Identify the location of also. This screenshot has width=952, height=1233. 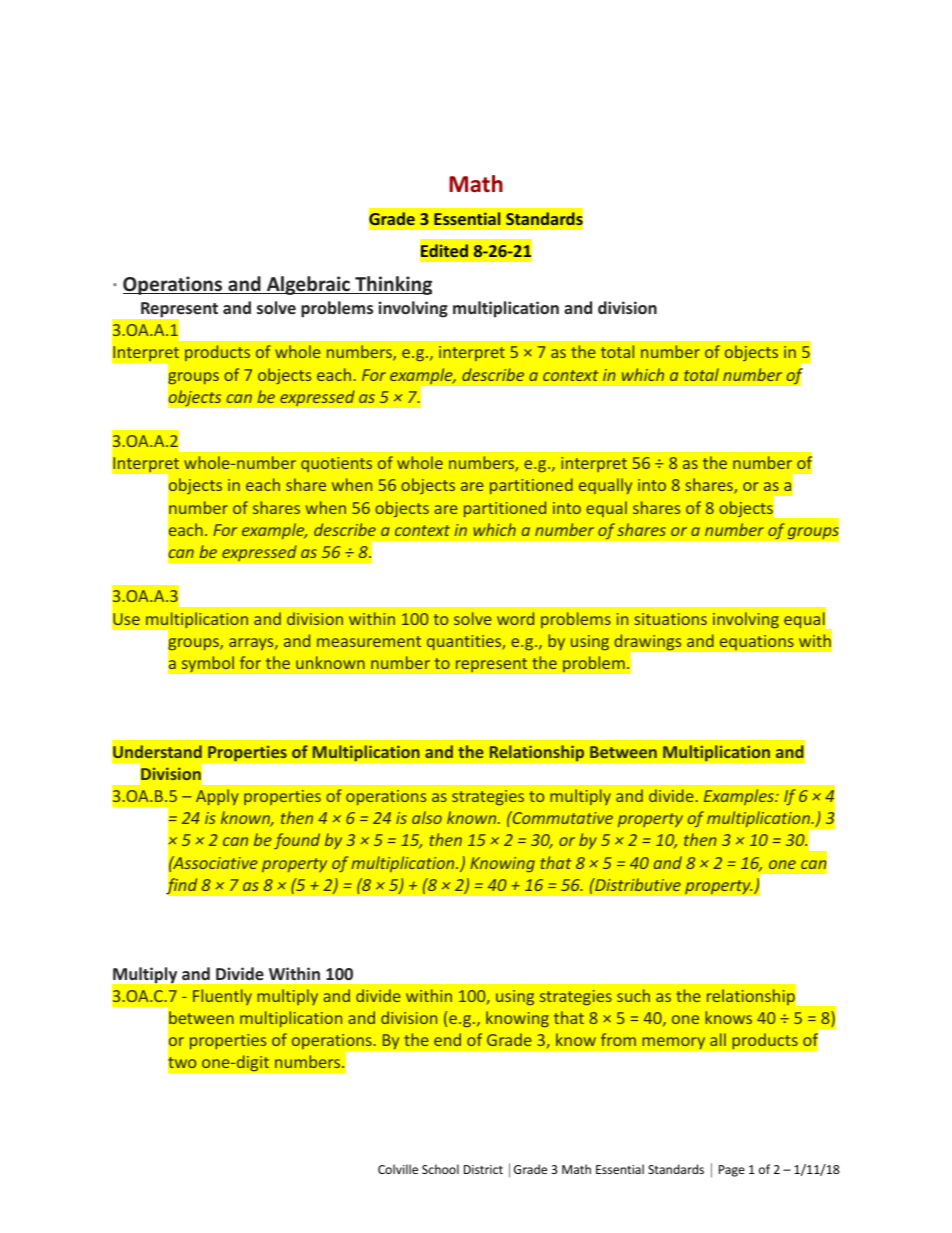
(427, 817).
